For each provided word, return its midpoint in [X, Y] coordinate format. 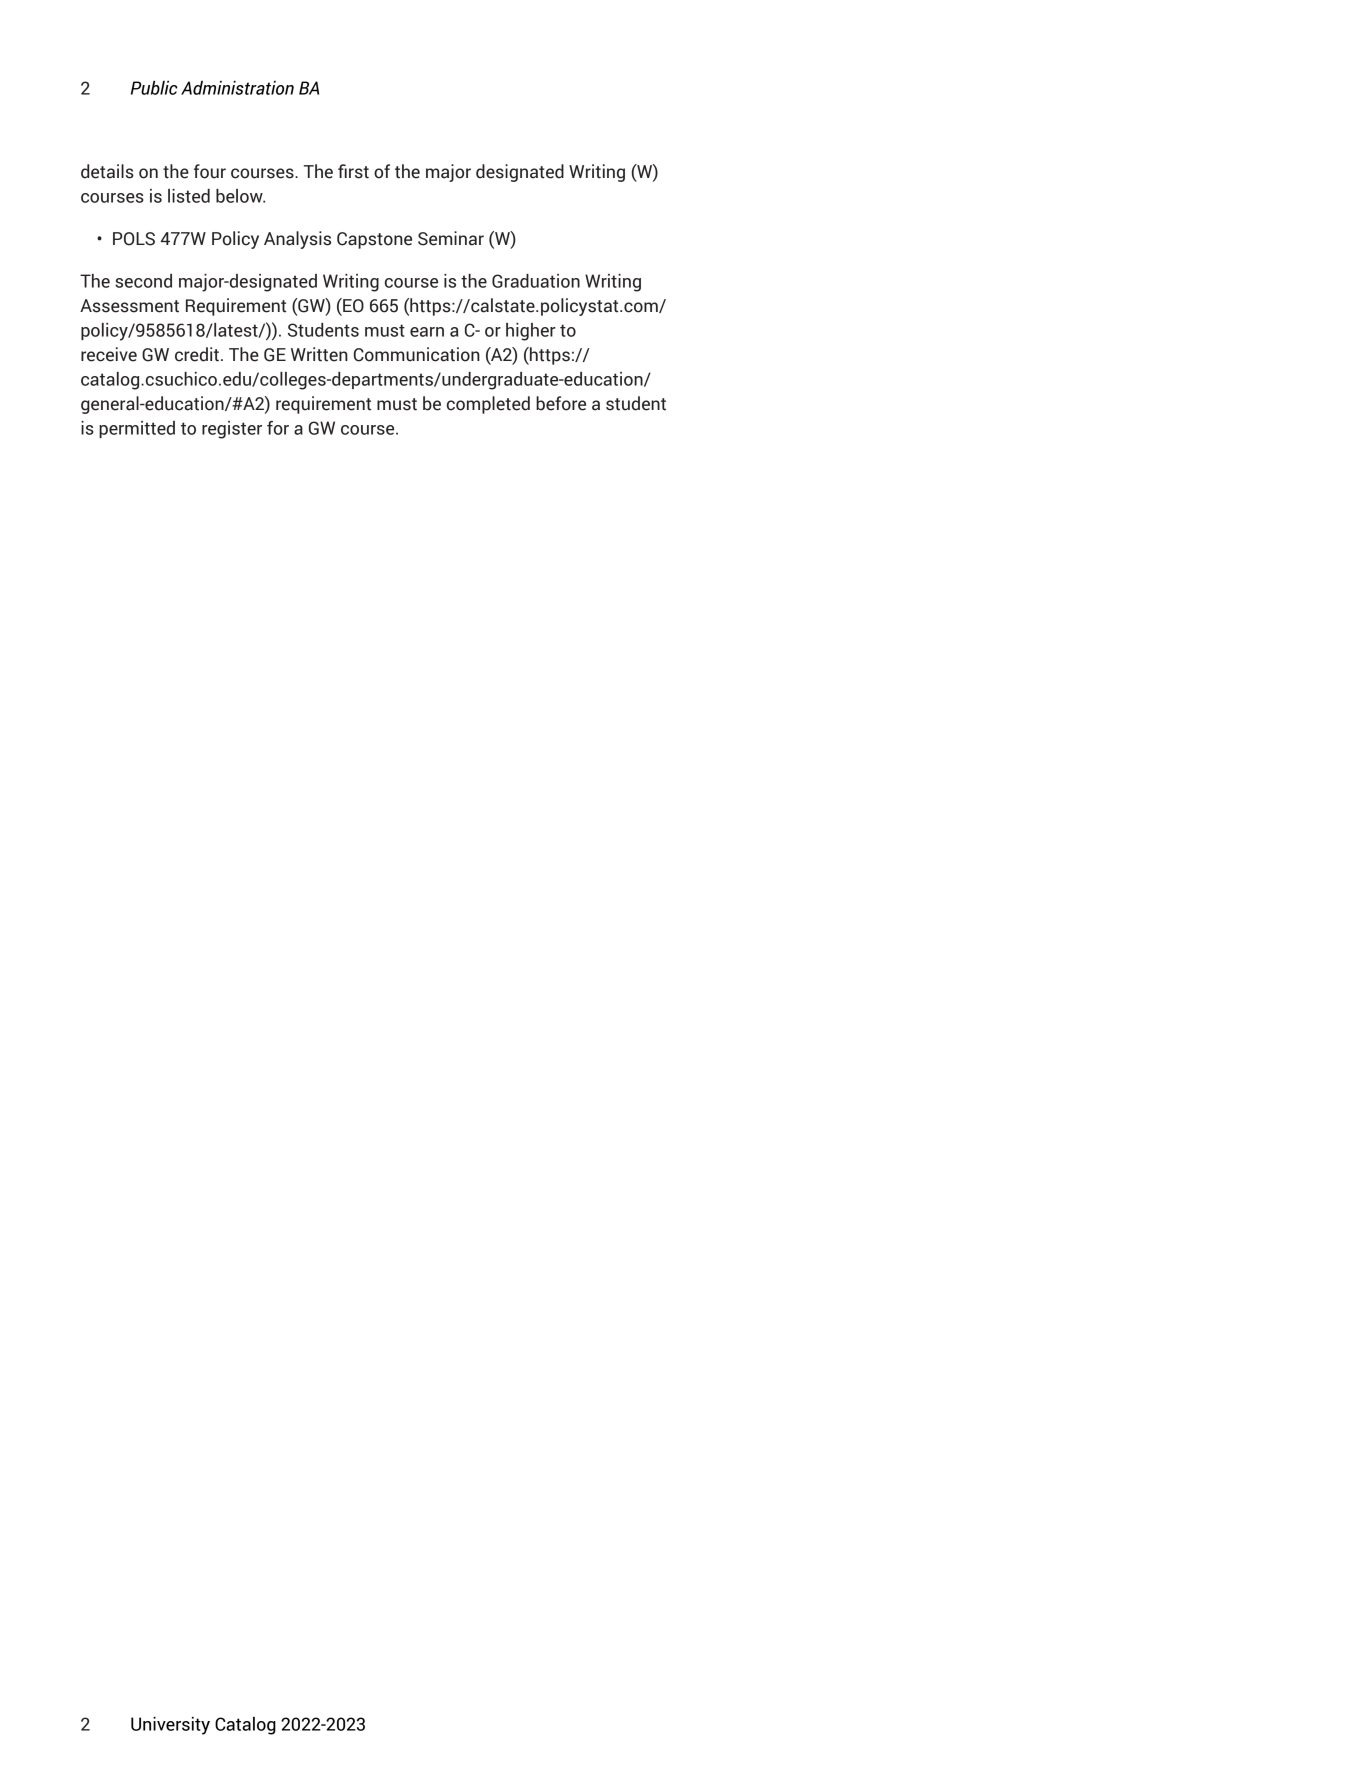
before [561, 403]
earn [427, 332]
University [170, 1726]
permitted [137, 429]
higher [531, 332]
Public [154, 88]
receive [109, 354]
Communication [417, 354]
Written [319, 354]
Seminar [451, 238]
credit [197, 354]
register [232, 430]
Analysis [297, 240]
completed [488, 405]
